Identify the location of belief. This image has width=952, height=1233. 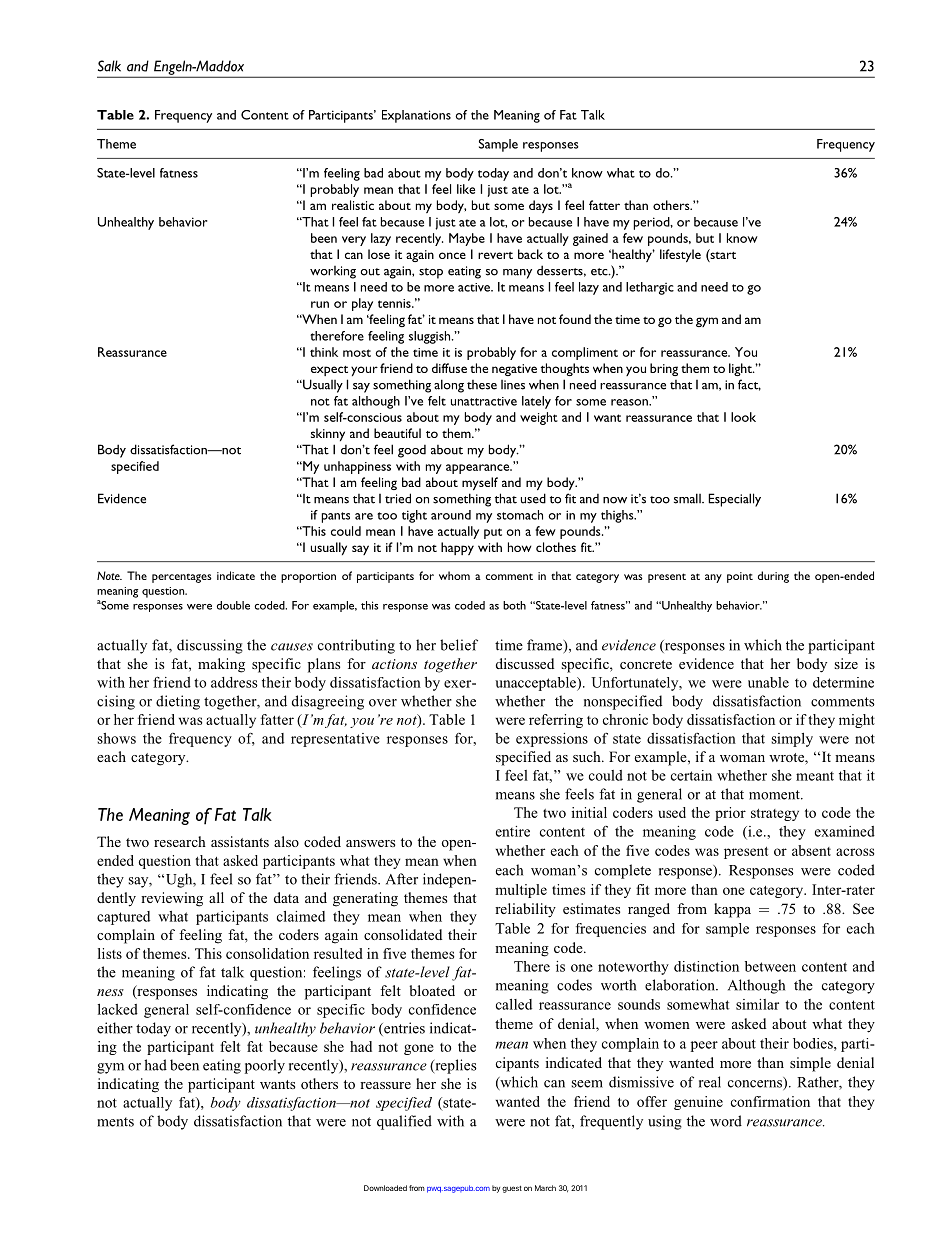
(459, 645).
